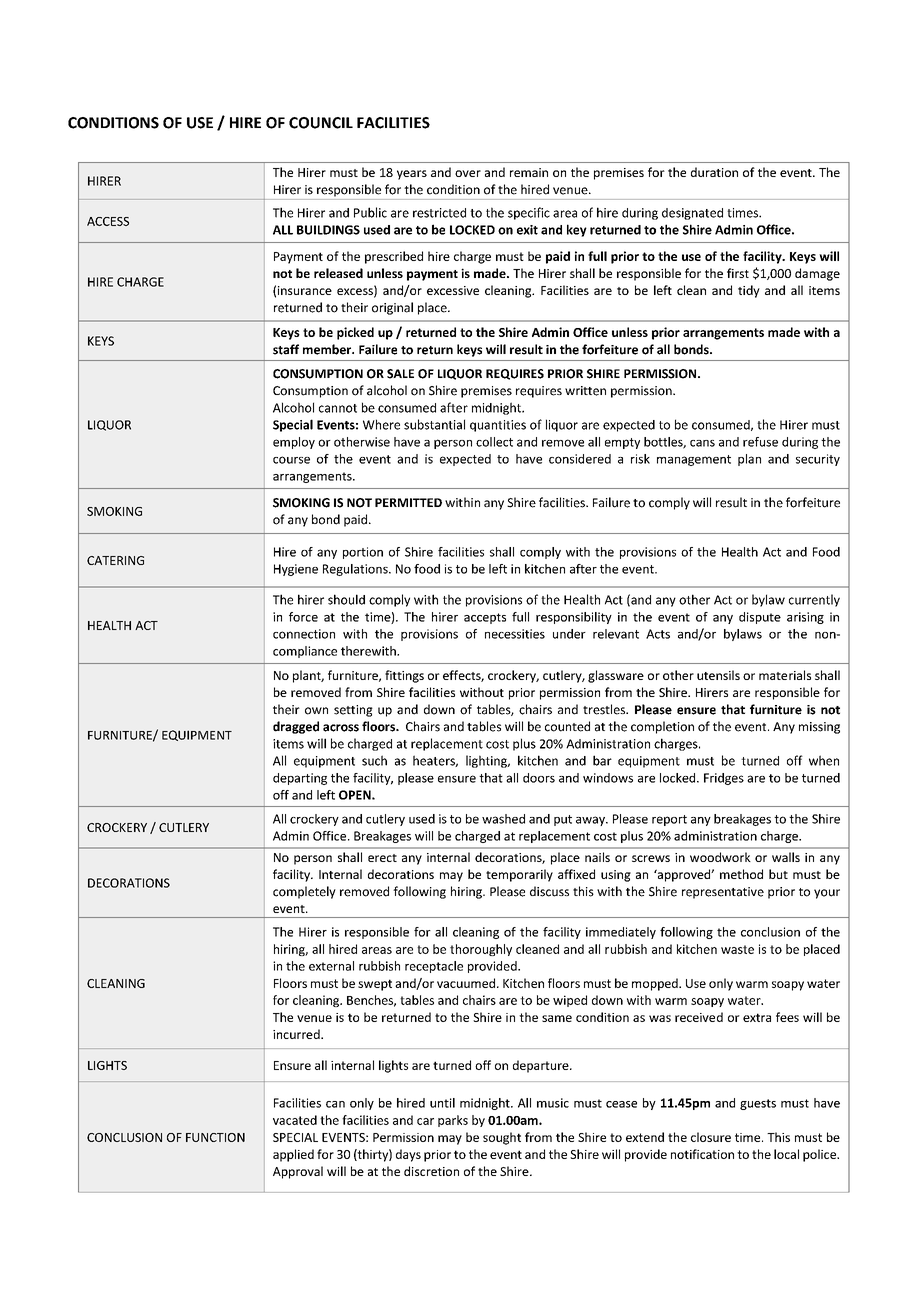  What do you see at coordinates (108, 221) in the page?
I see `ACCESS` at bounding box center [108, 221].
